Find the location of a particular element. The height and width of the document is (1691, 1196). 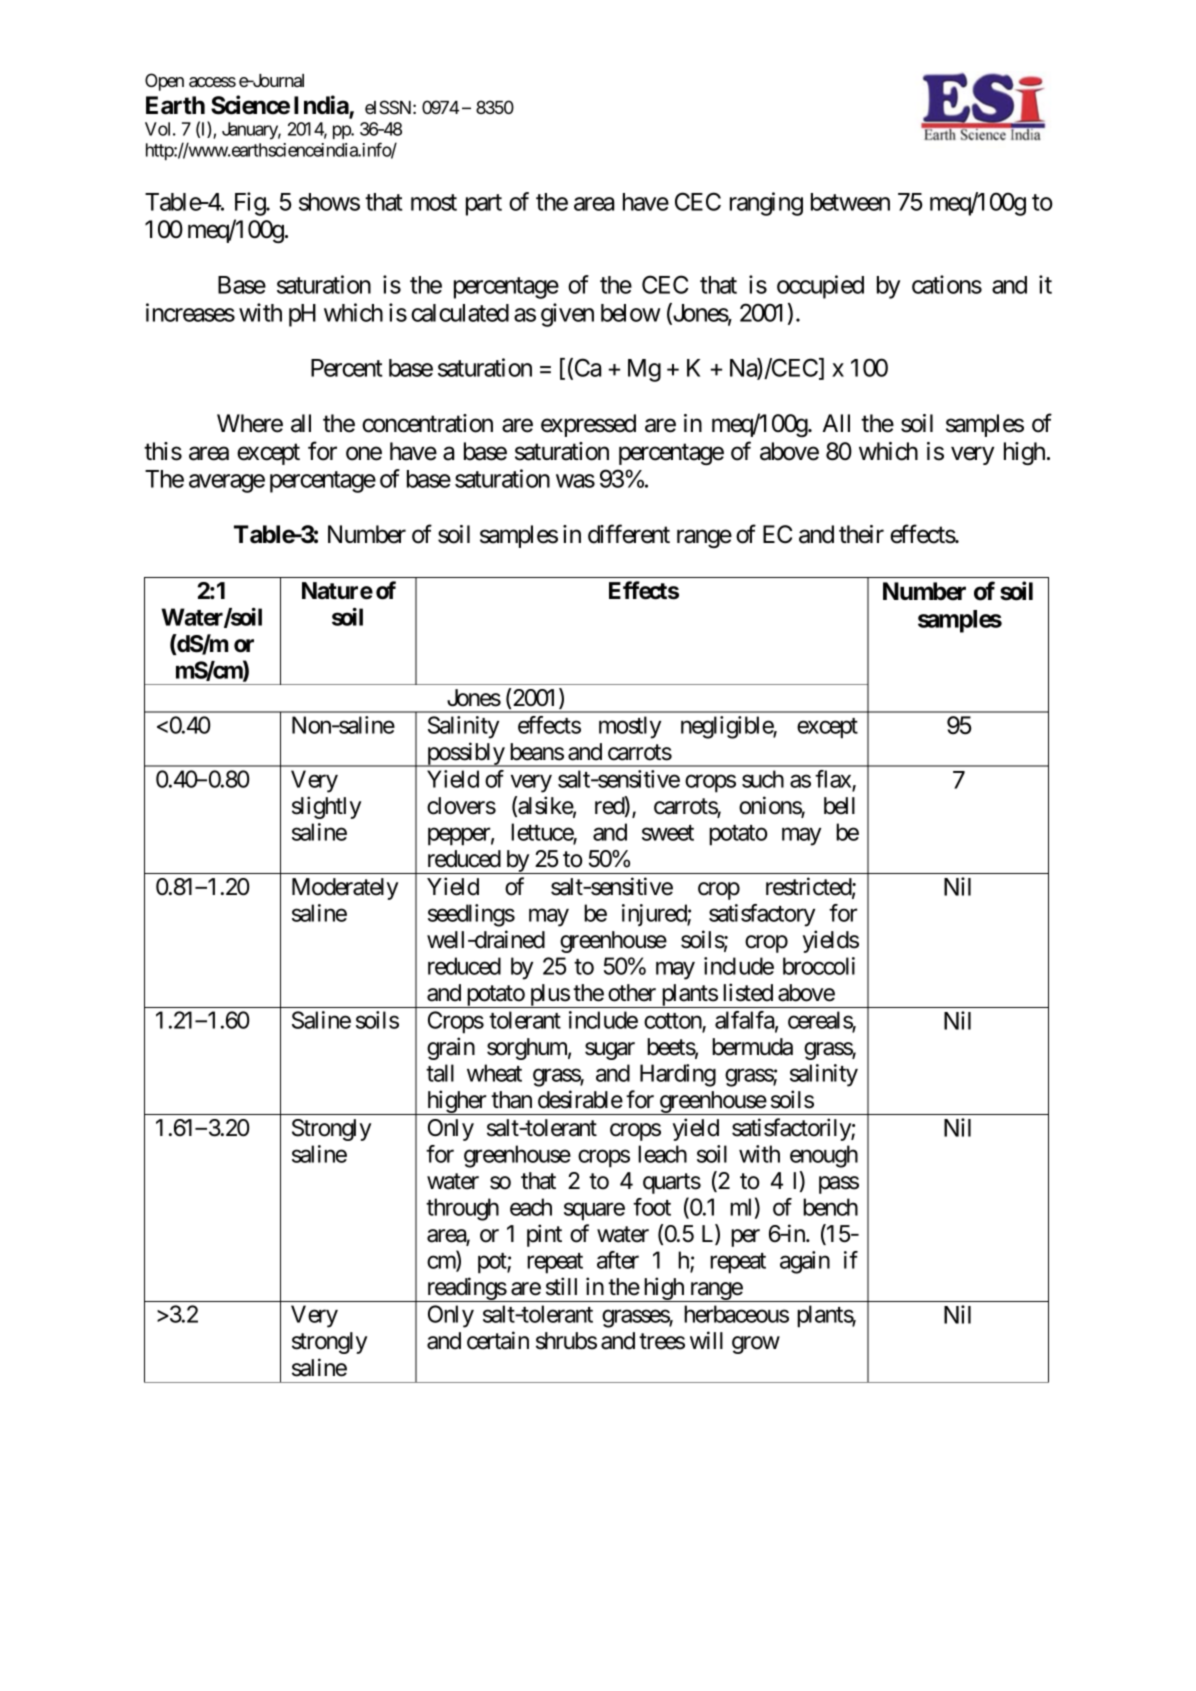

possibly is located at coordinates (465, 754).
